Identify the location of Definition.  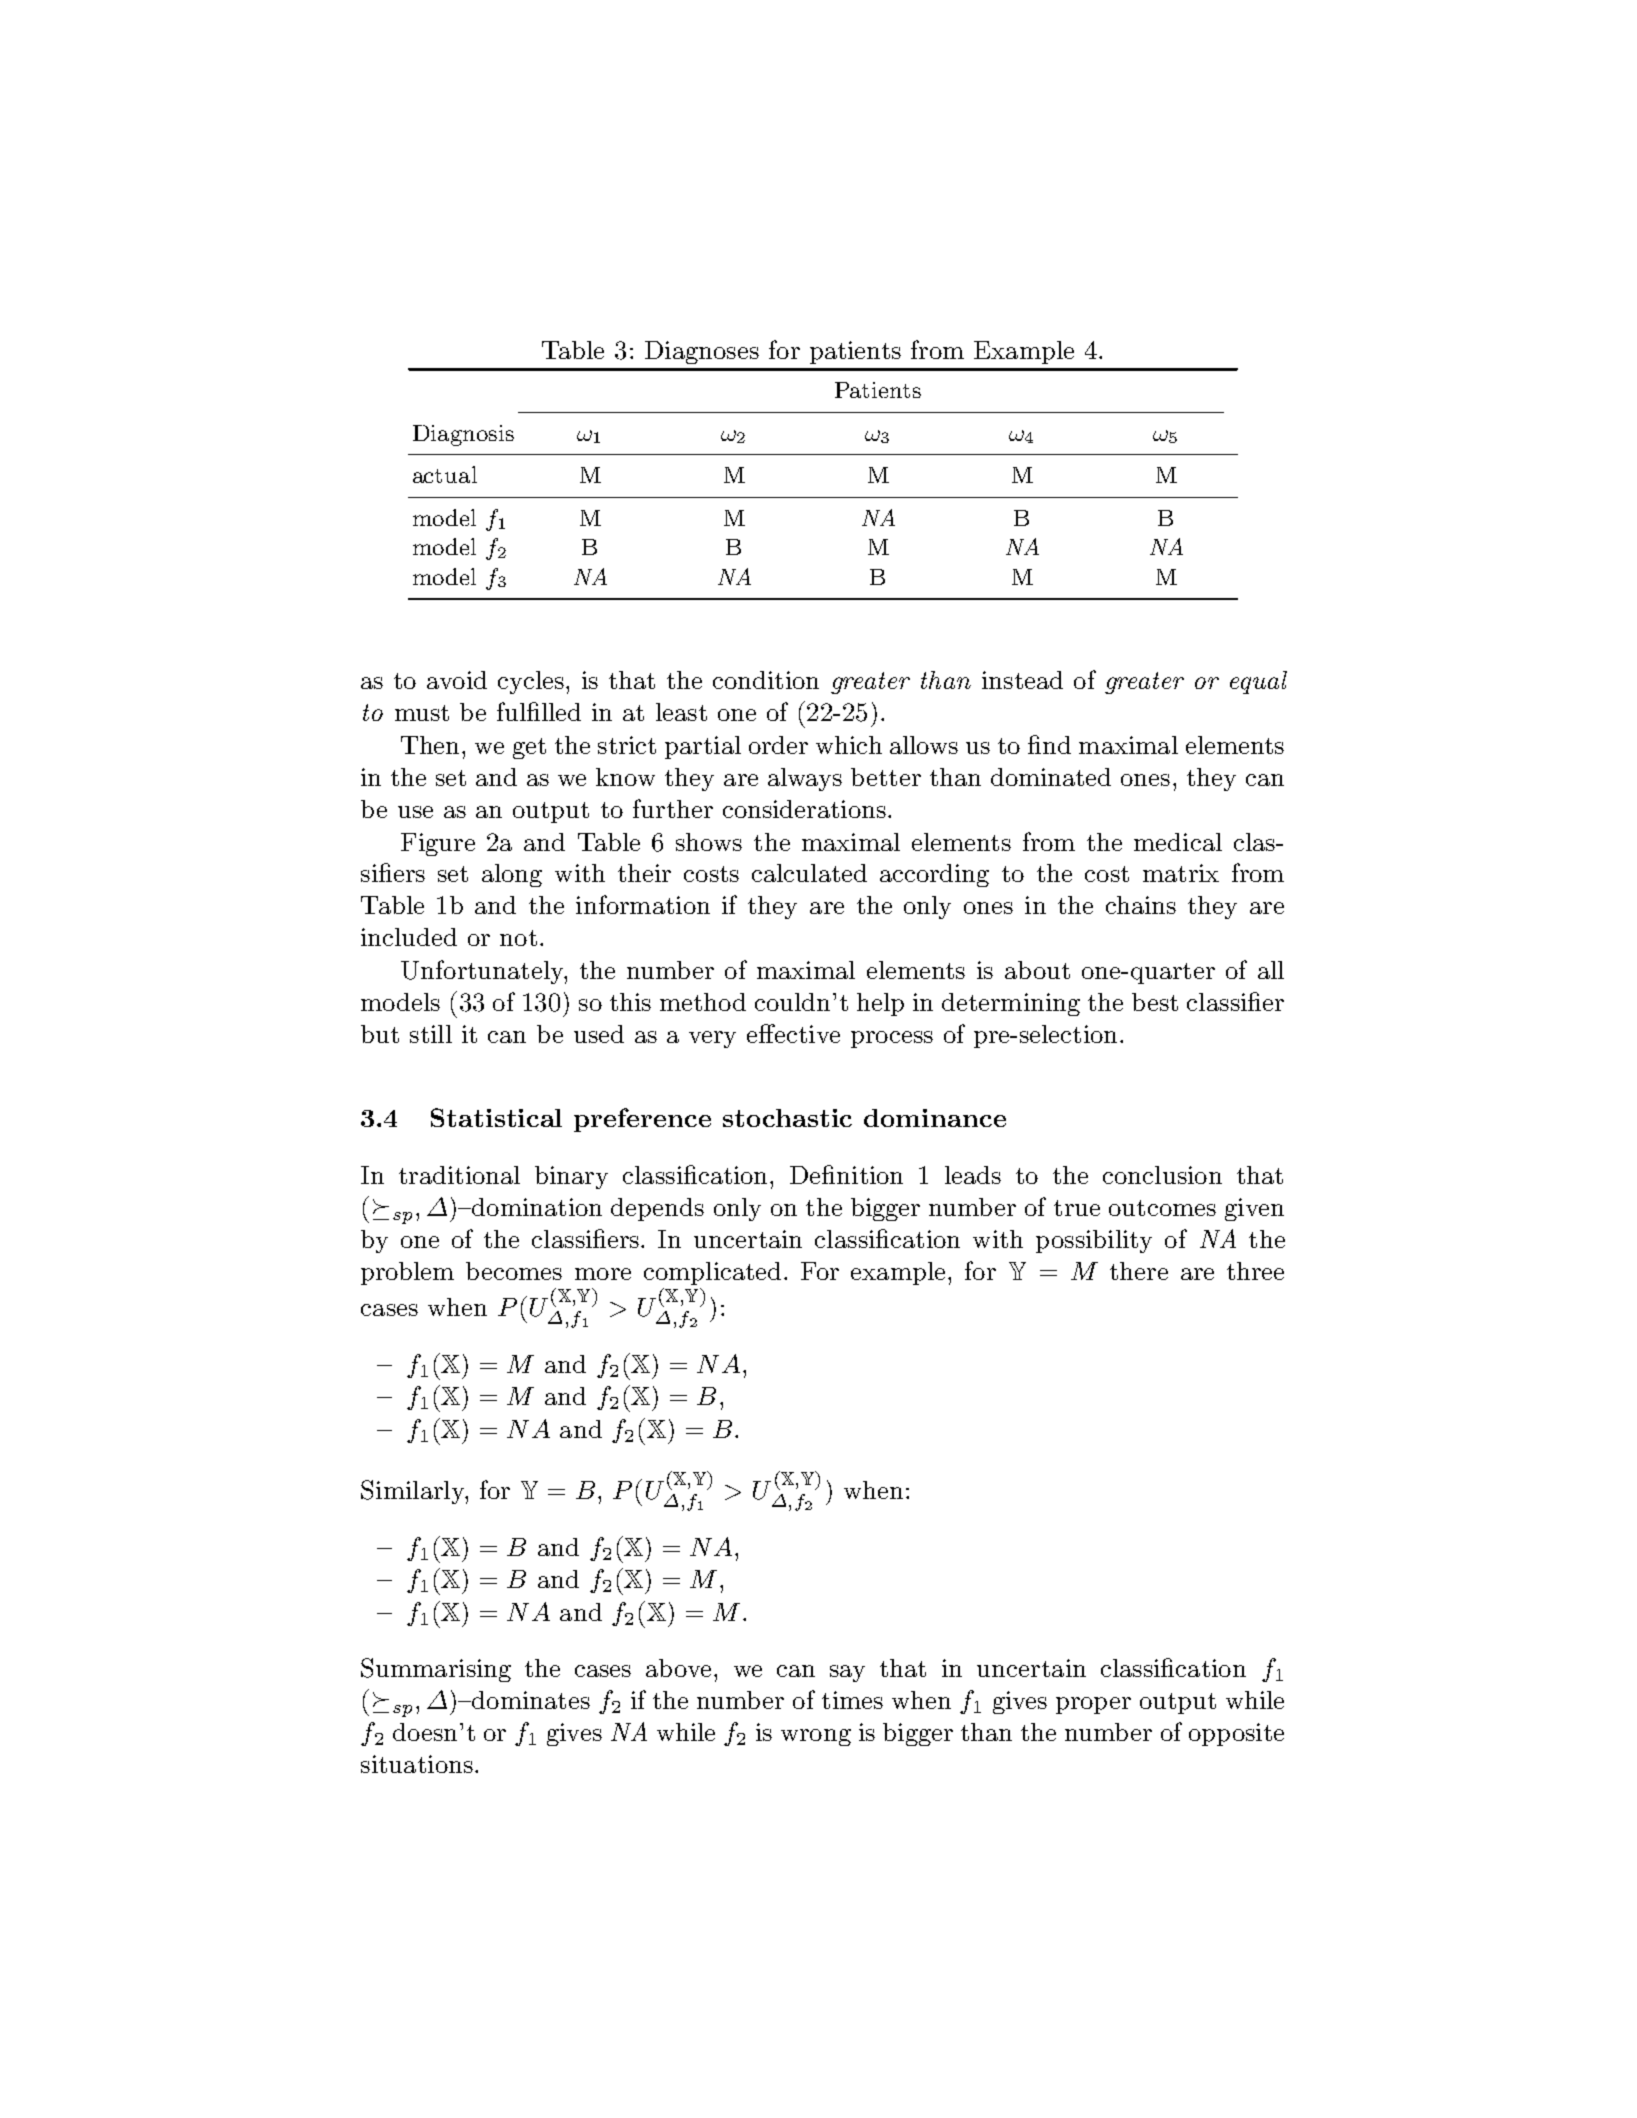
(846, 1174).
